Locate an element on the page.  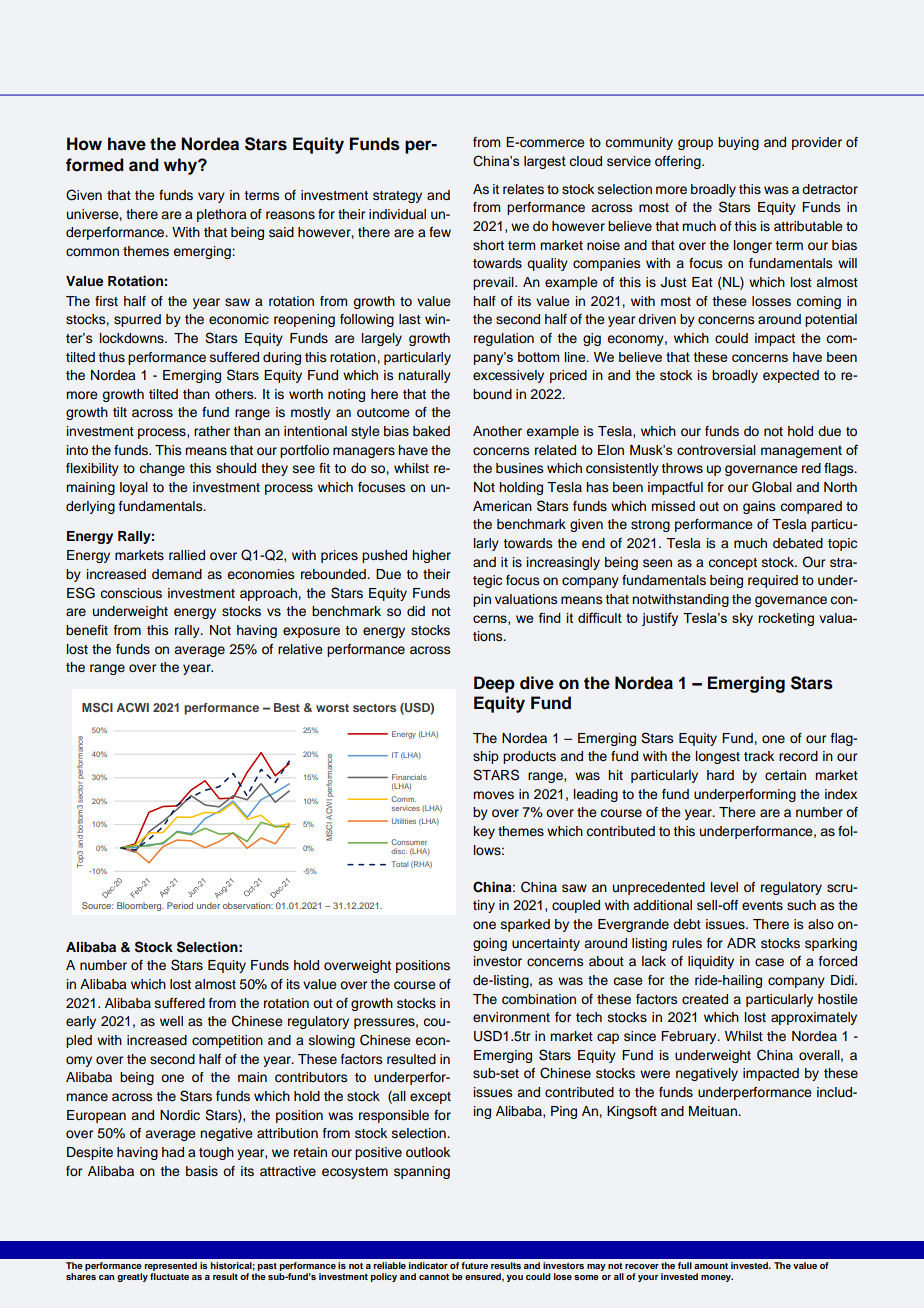
why is located at coordinates (181, 166).
